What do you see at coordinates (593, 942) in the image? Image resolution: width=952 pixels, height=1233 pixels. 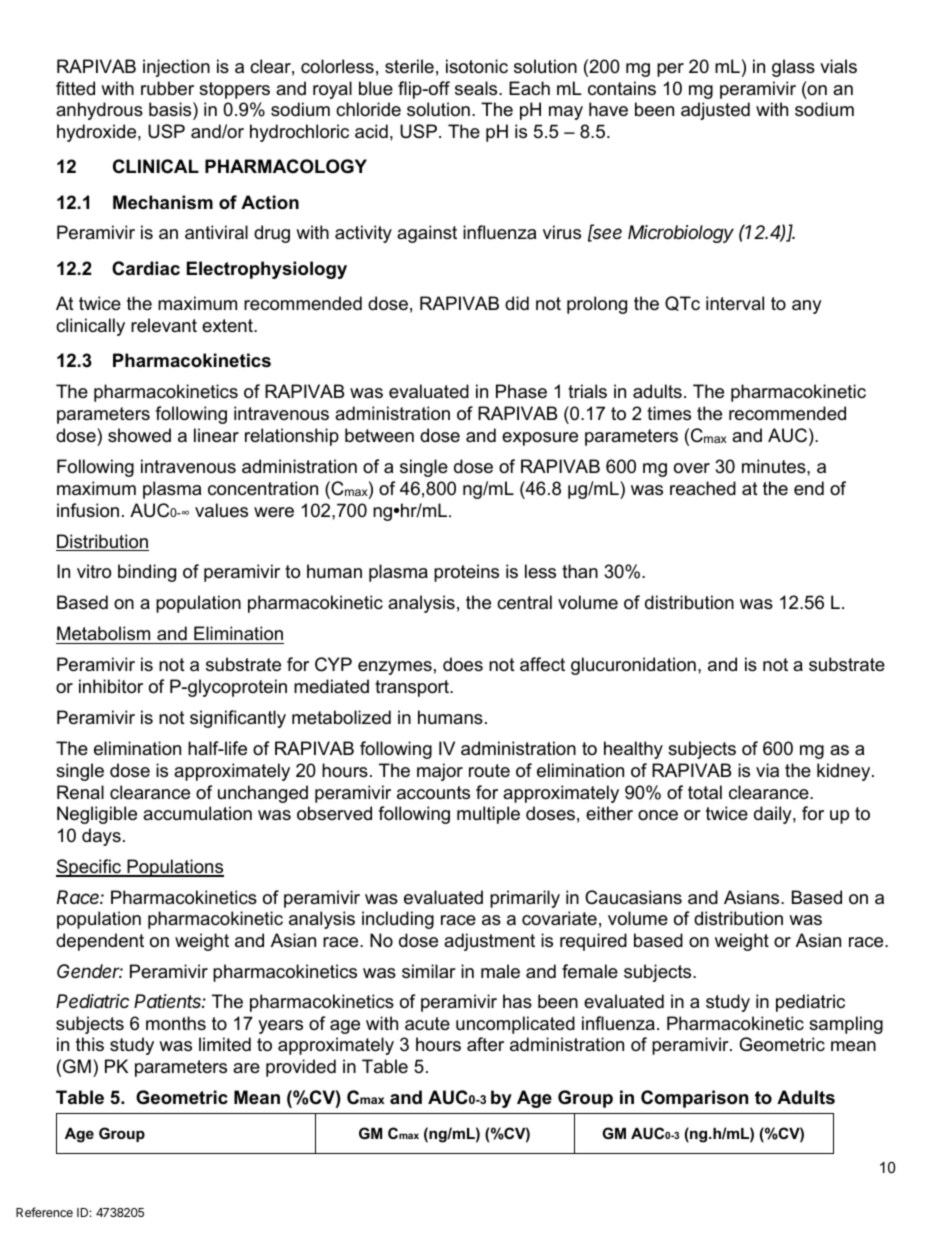 I see `required` at bounding box center [593, 942].
